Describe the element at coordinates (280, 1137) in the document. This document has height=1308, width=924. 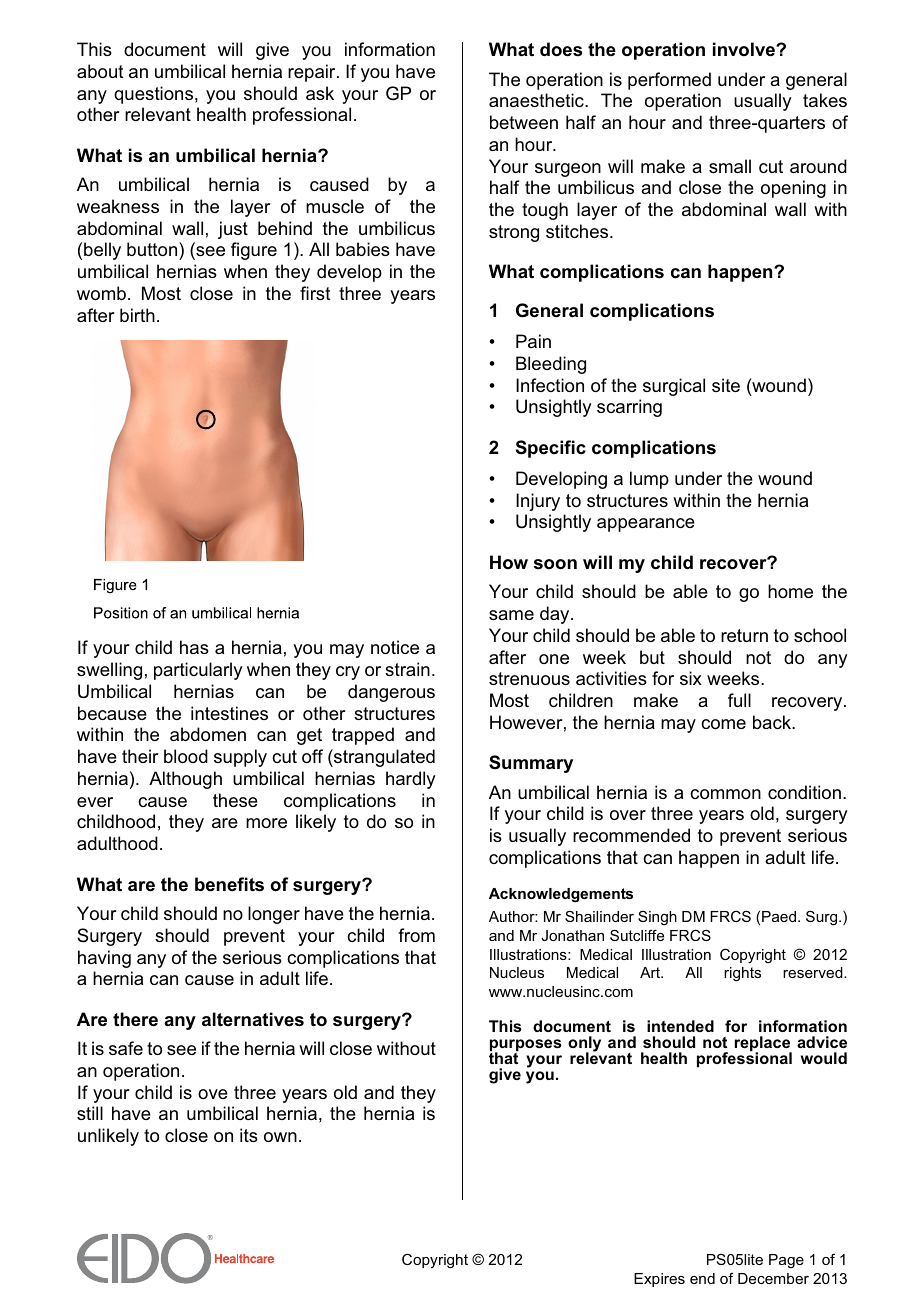
I see `own` at that location.
